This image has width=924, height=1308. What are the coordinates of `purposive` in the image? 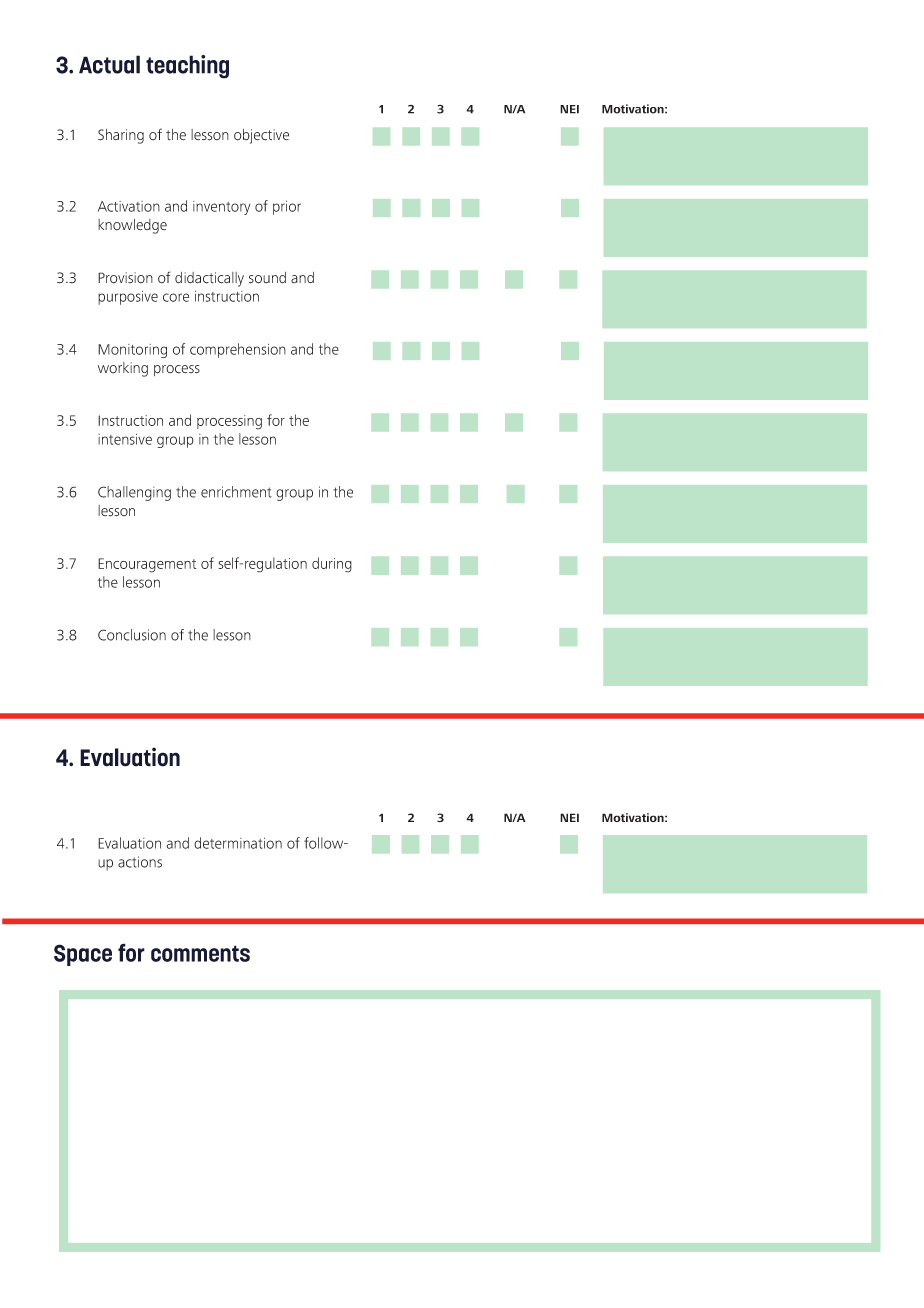 It's located at (128, 298).
